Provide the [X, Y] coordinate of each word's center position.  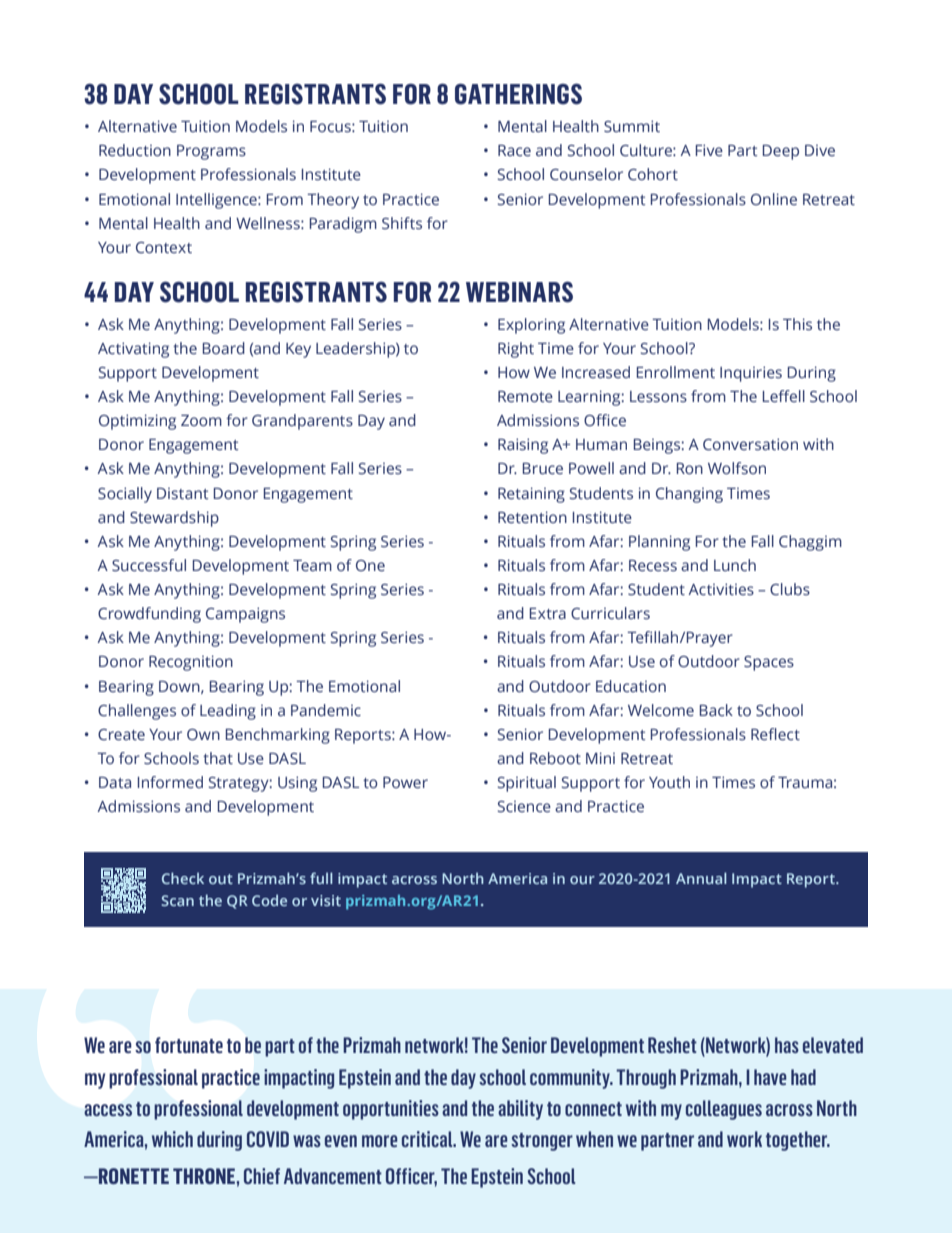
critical [428, 1139]
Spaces [769, 663]
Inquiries [751, 374]
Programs [211, 152]
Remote [525, 397]
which [172, 1139]
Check [183, 878]
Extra [548, 614]
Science [524, 807]
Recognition [191, 663]
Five [709, 150]
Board [224, 348]
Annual [701, 878]
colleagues [724, 1110]
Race [514, 151]
